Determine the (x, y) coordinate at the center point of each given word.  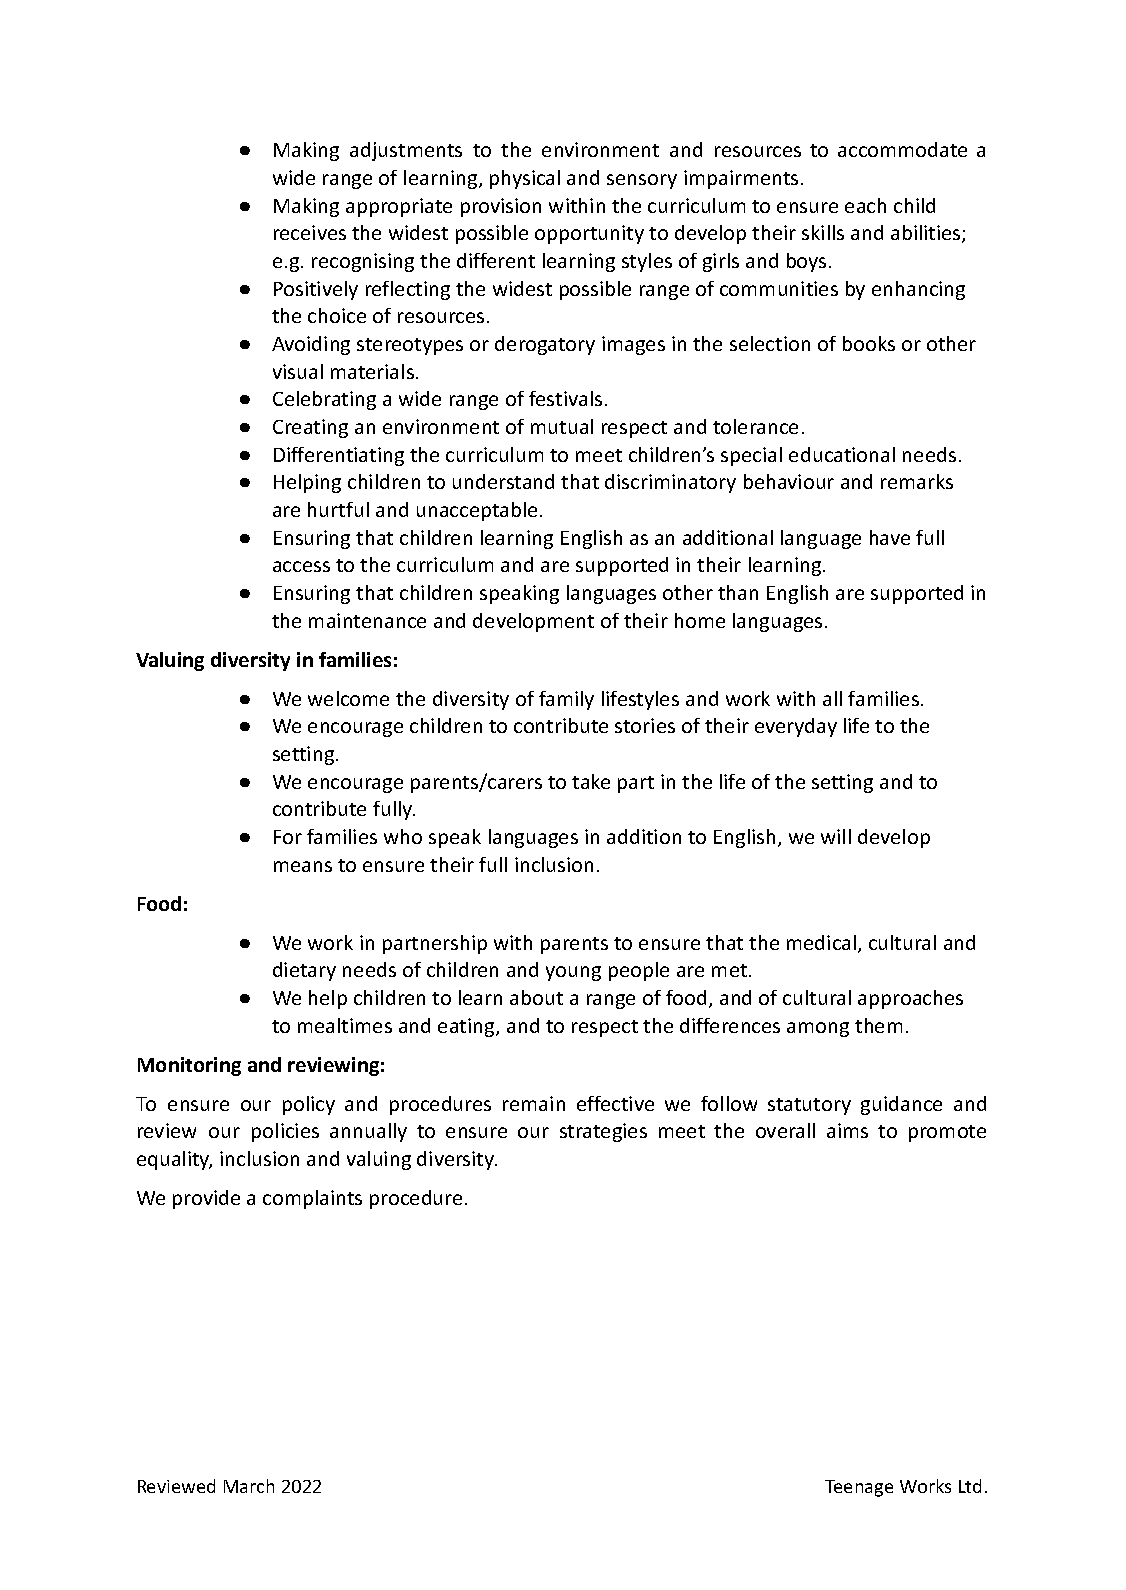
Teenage (859, 1488)
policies (285, 1132)
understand (503, 481)
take (591, 781)
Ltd (970, 1486)
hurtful (338, 509)
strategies (603, 1132)
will (836, 836)
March (249, 1486)
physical (525, 179)
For (288, 837)
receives (310, 232)
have (890, 537)
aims (847, 1130)
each (865, 205)
